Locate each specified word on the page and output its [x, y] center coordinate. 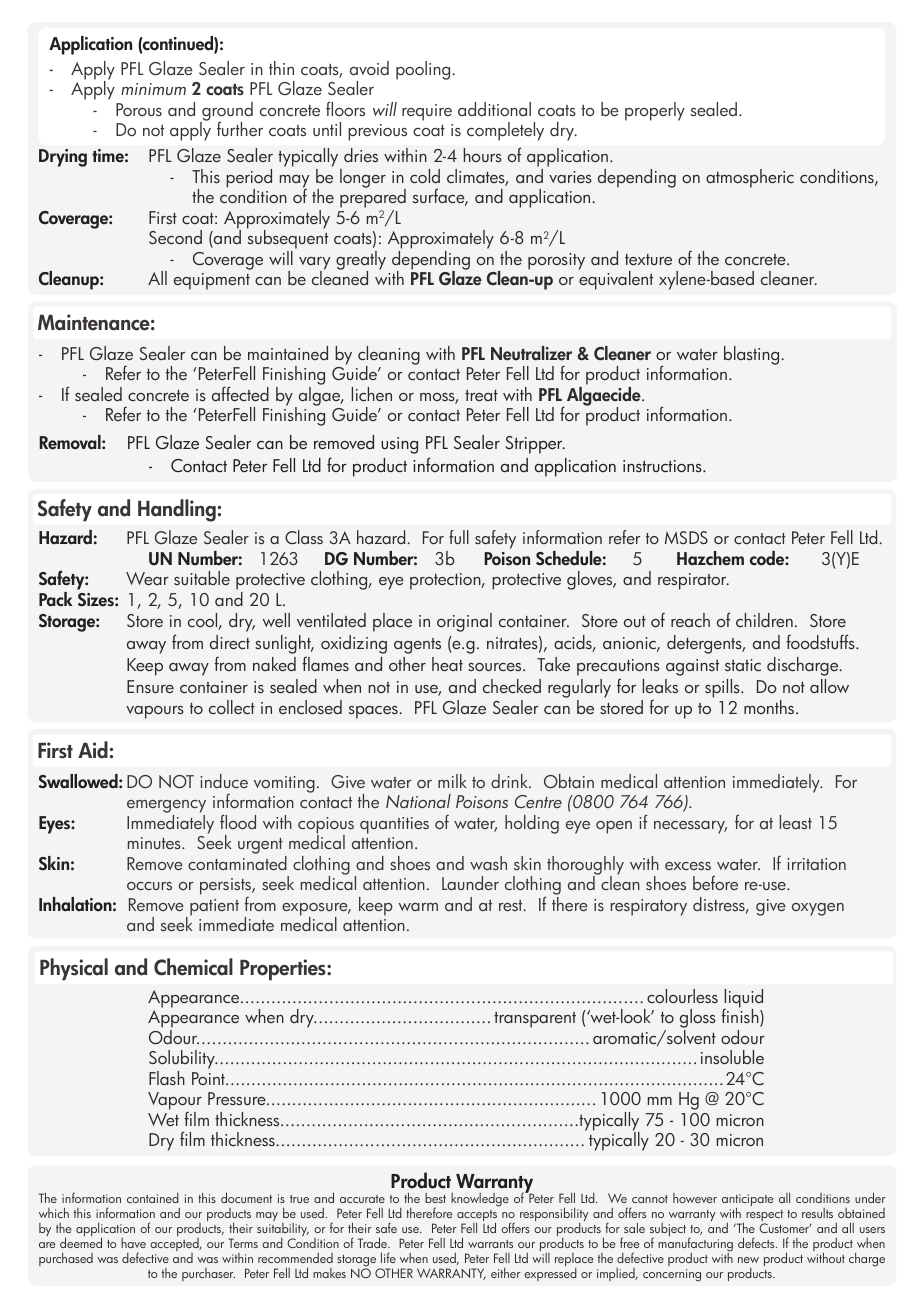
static [743, 665]
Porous [139, 109]
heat [447, 664]
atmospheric [750, 178]
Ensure [150, 686]
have [133, 1243]
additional [494, 109]
